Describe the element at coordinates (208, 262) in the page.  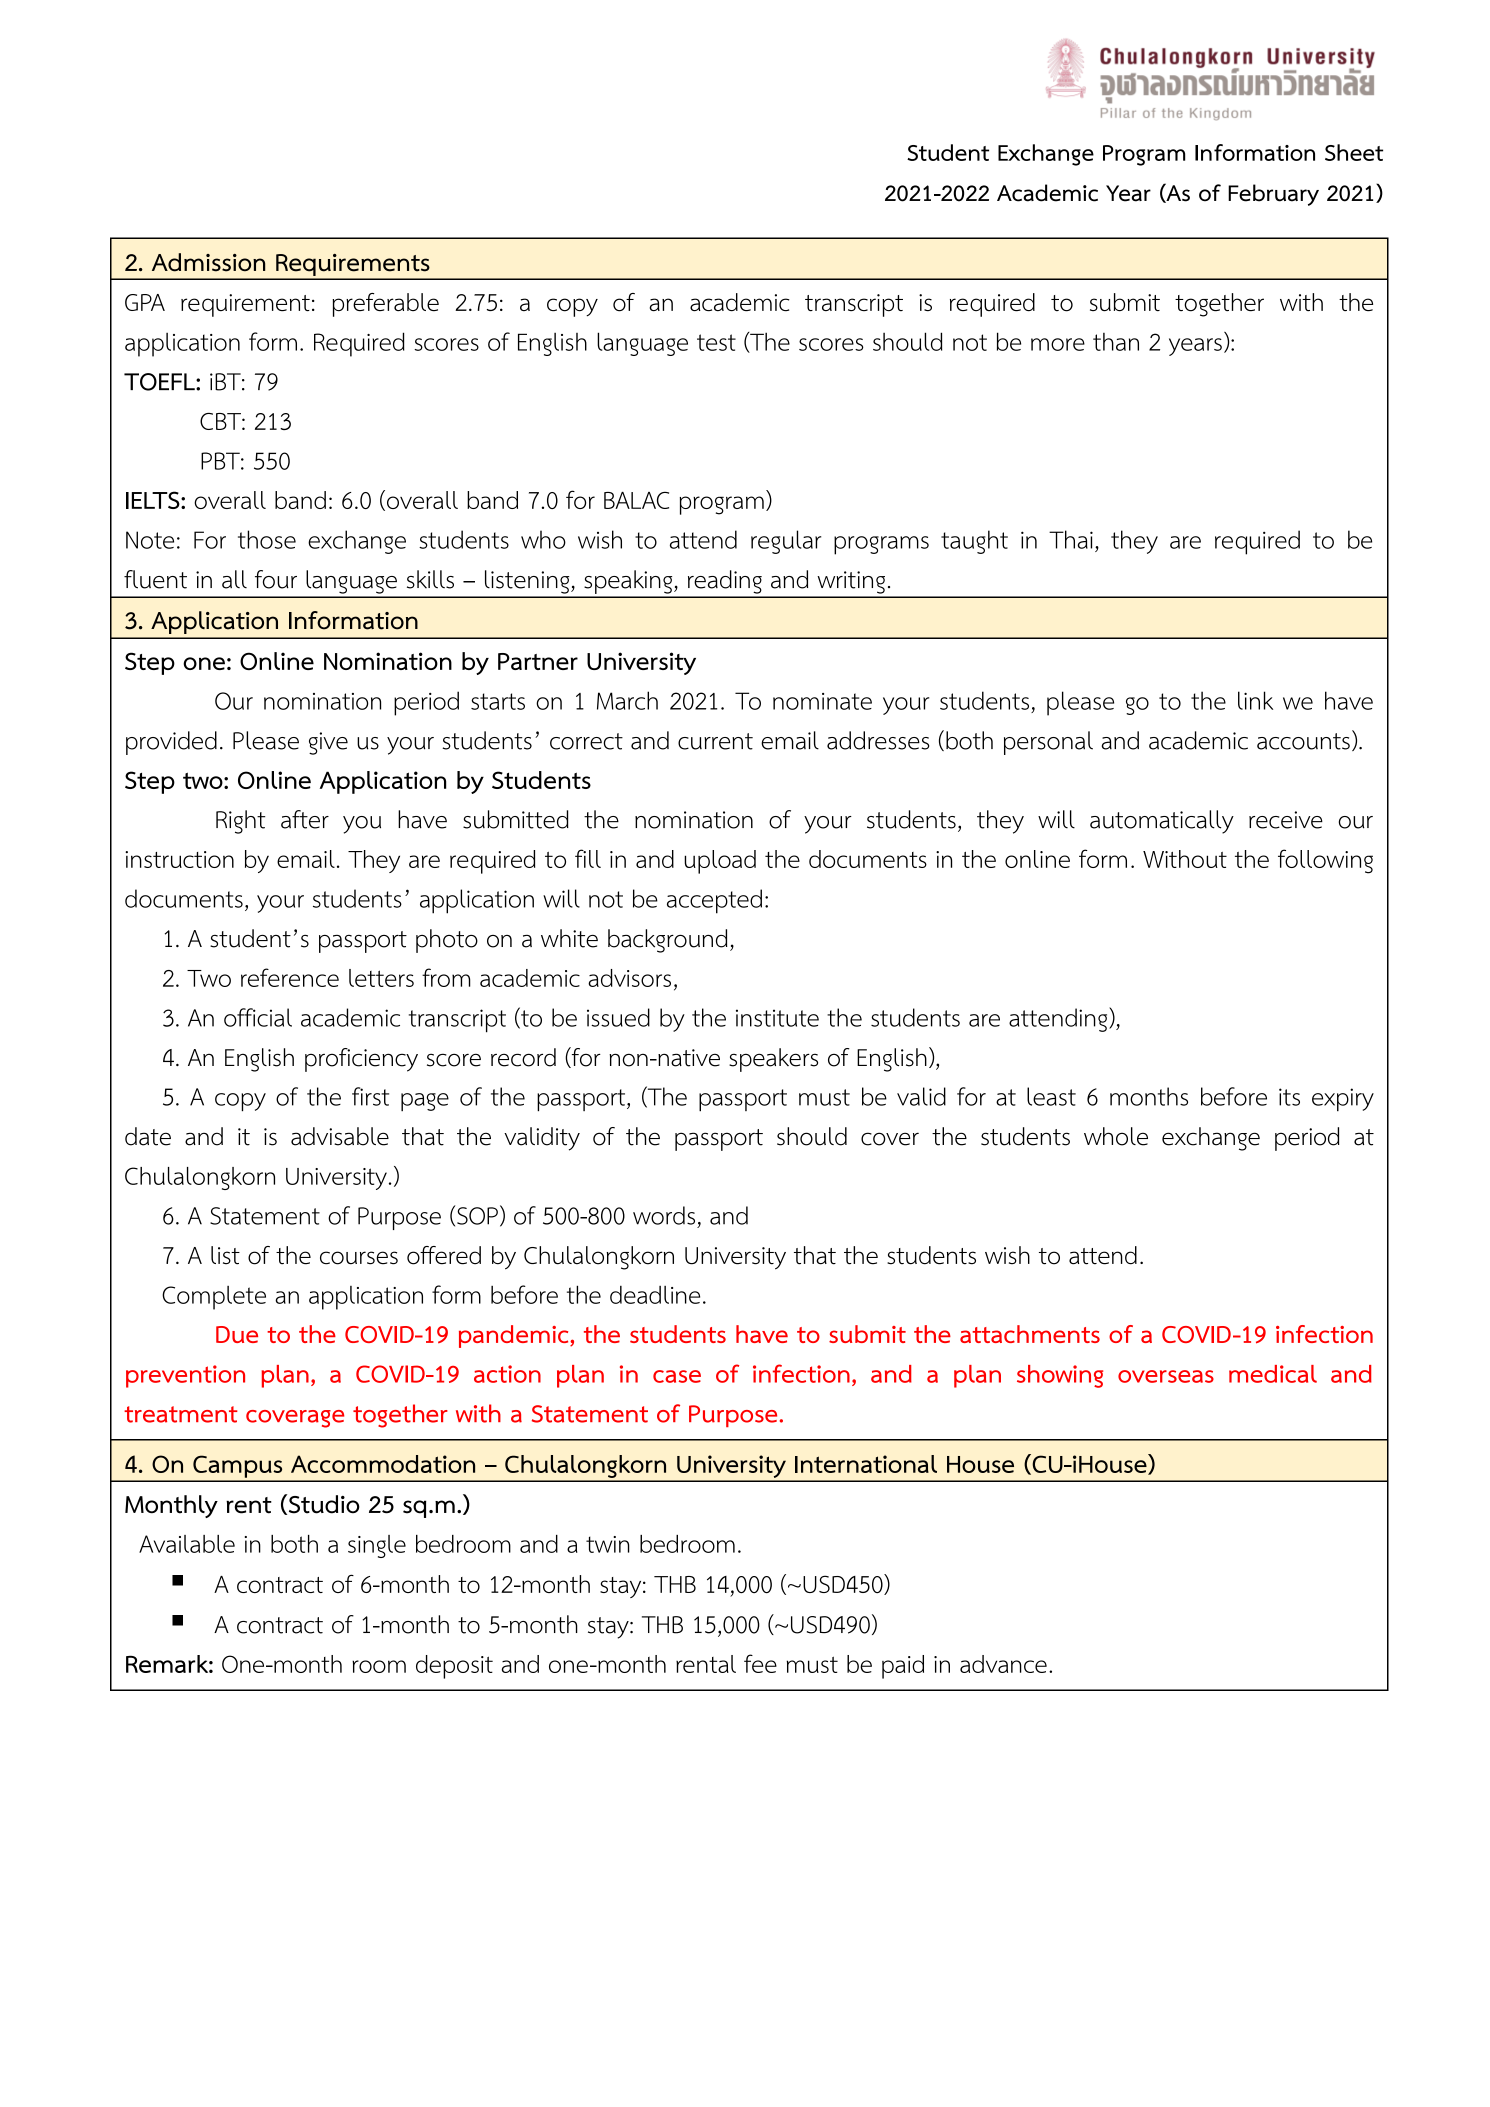
I see `Admission` at that location.
